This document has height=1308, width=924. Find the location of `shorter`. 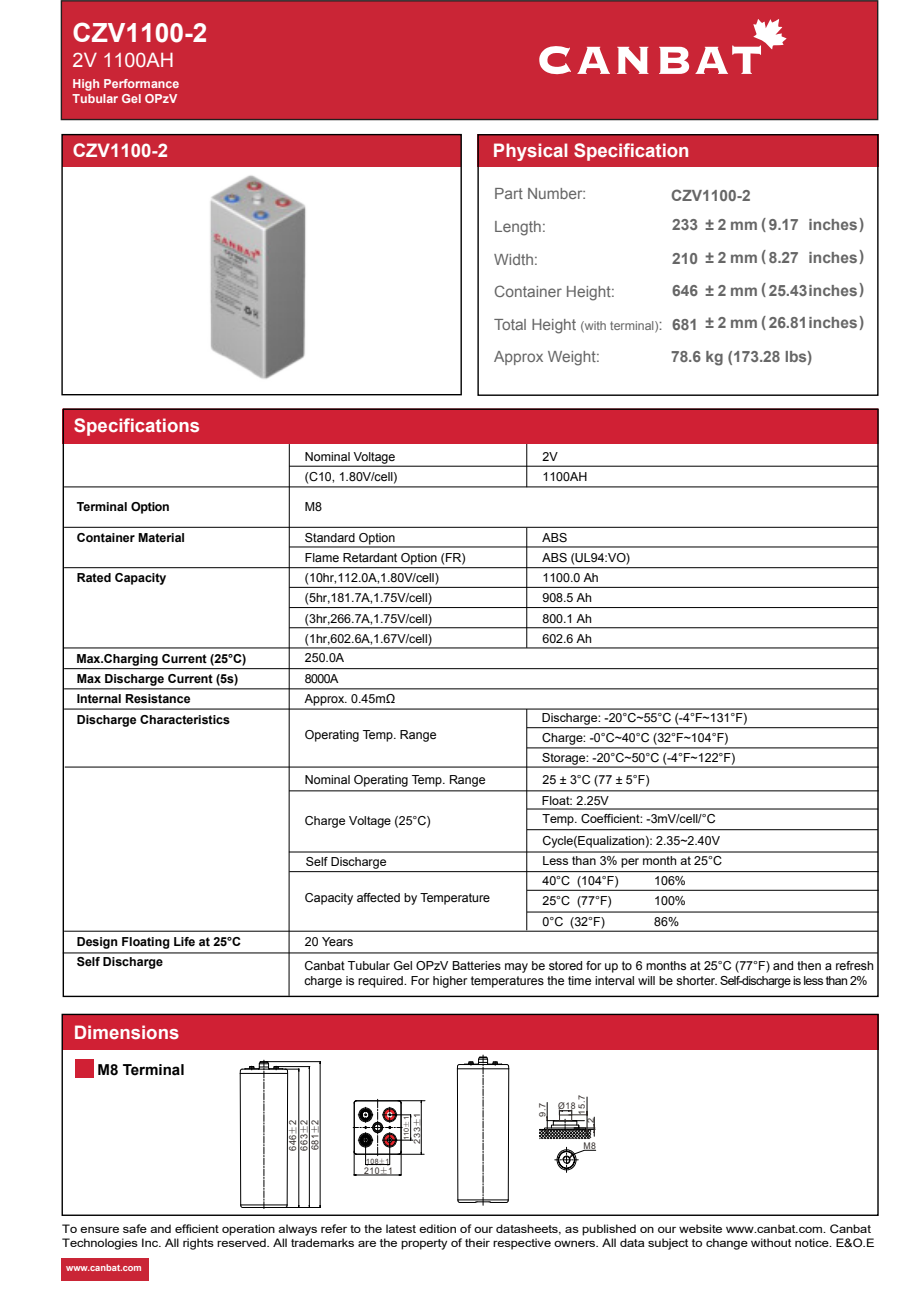

shorter is located at coordinates (696, 980).
